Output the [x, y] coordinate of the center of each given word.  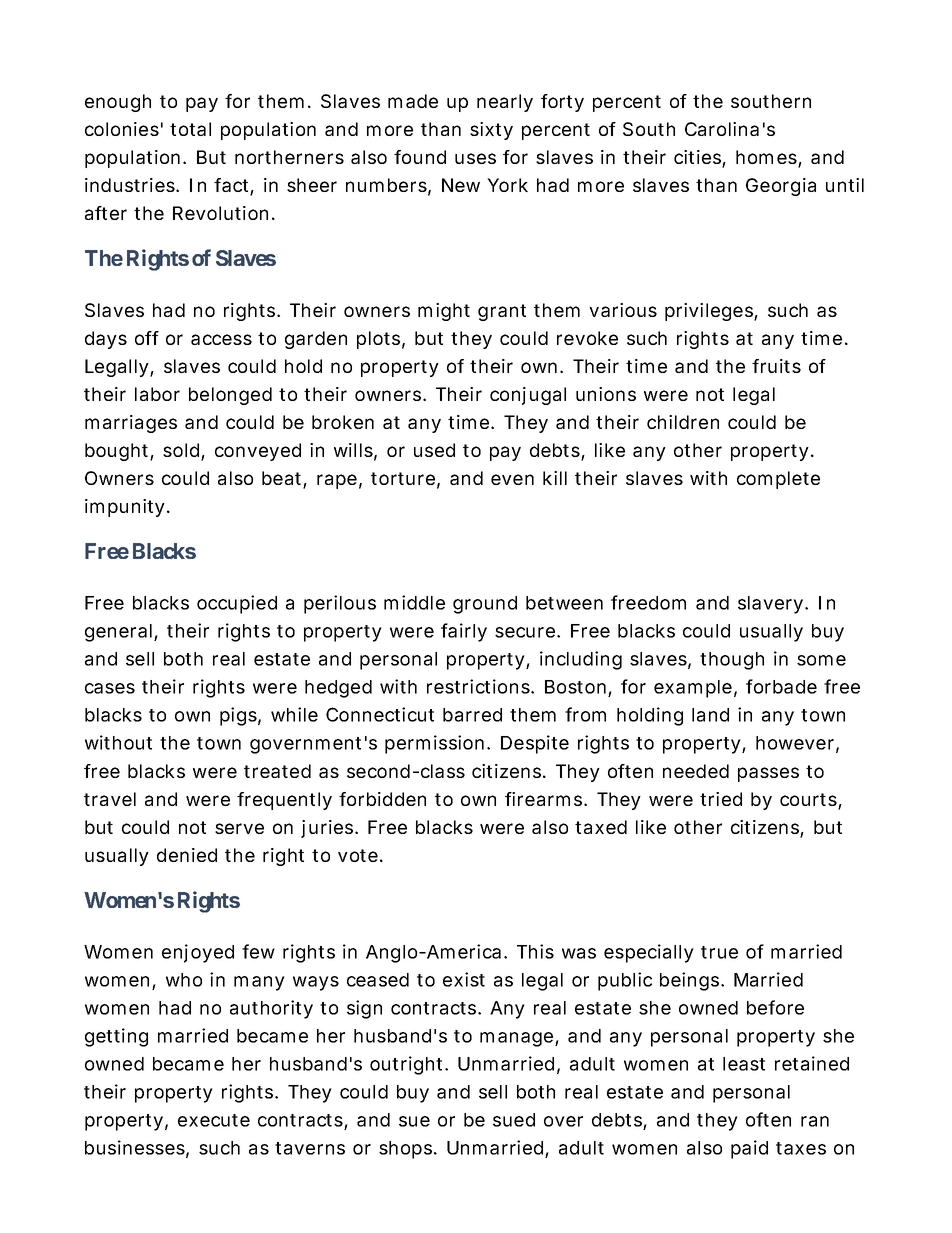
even [512, 479]
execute [214, 1120]
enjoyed [198, 953]
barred [472, 715]
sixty [491, 131]
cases [110, 688]
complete [778, 480]
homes [767, 158]
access [221, 339]
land [710, 715]
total [190, 129]
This [535, 951]
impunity [125, 508]
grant [502, 312]
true [719, 952]
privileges [710, 312]
